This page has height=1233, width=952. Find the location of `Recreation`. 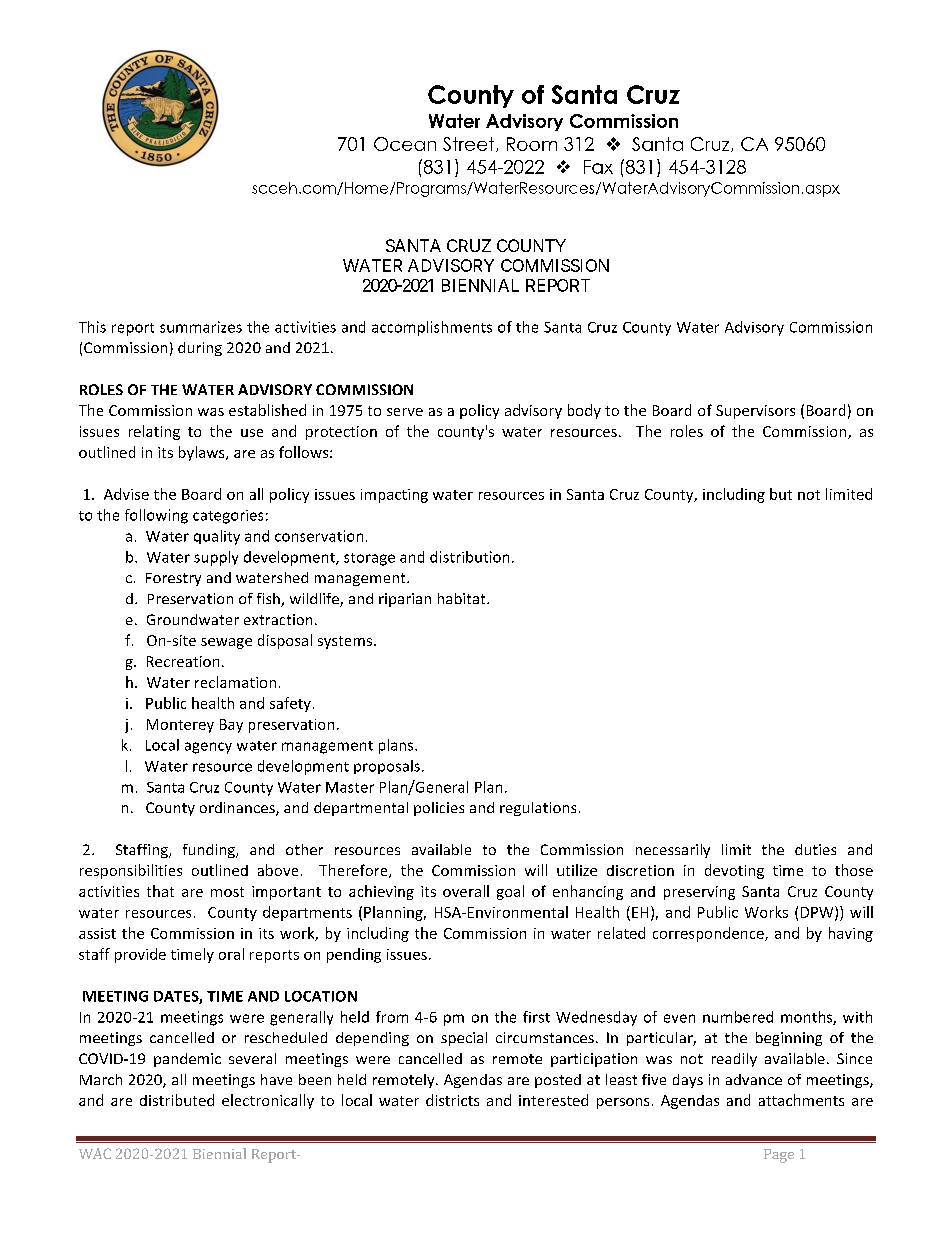

Recreation is located at coordinates (183, 661).
